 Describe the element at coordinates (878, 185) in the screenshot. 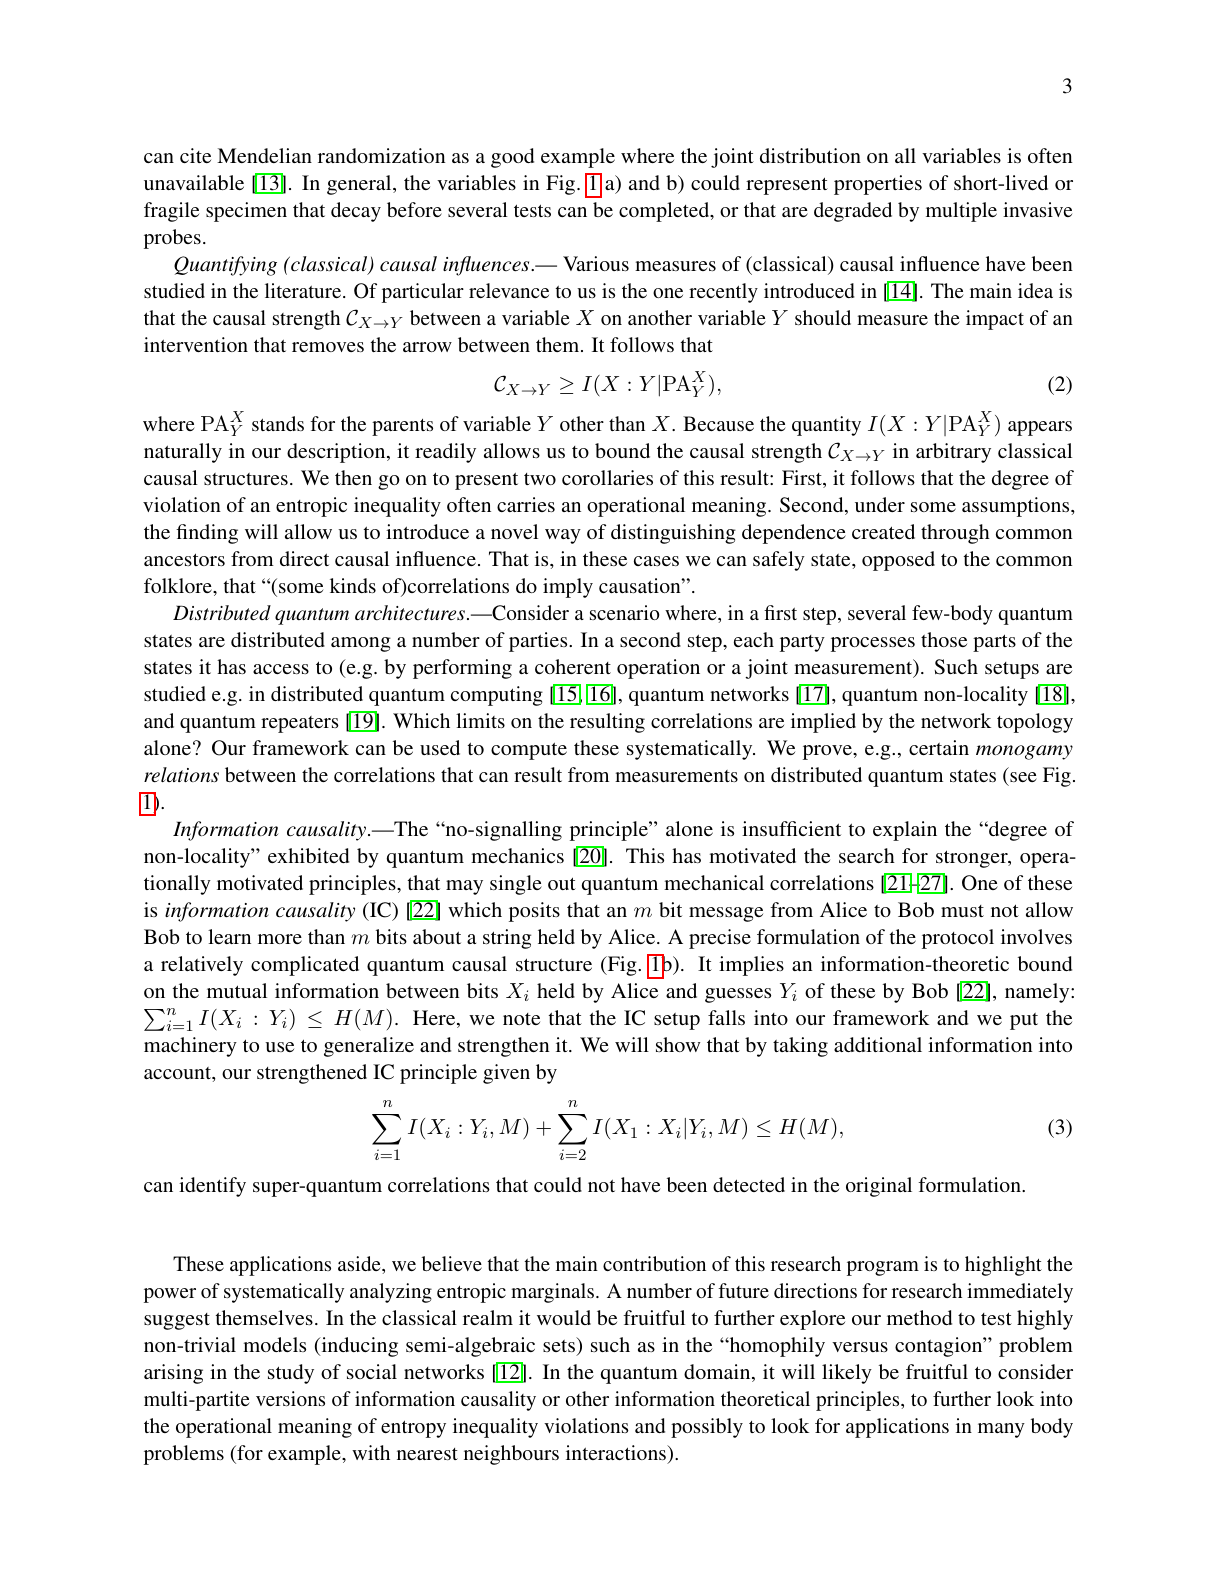

I see `properties` at that location.
